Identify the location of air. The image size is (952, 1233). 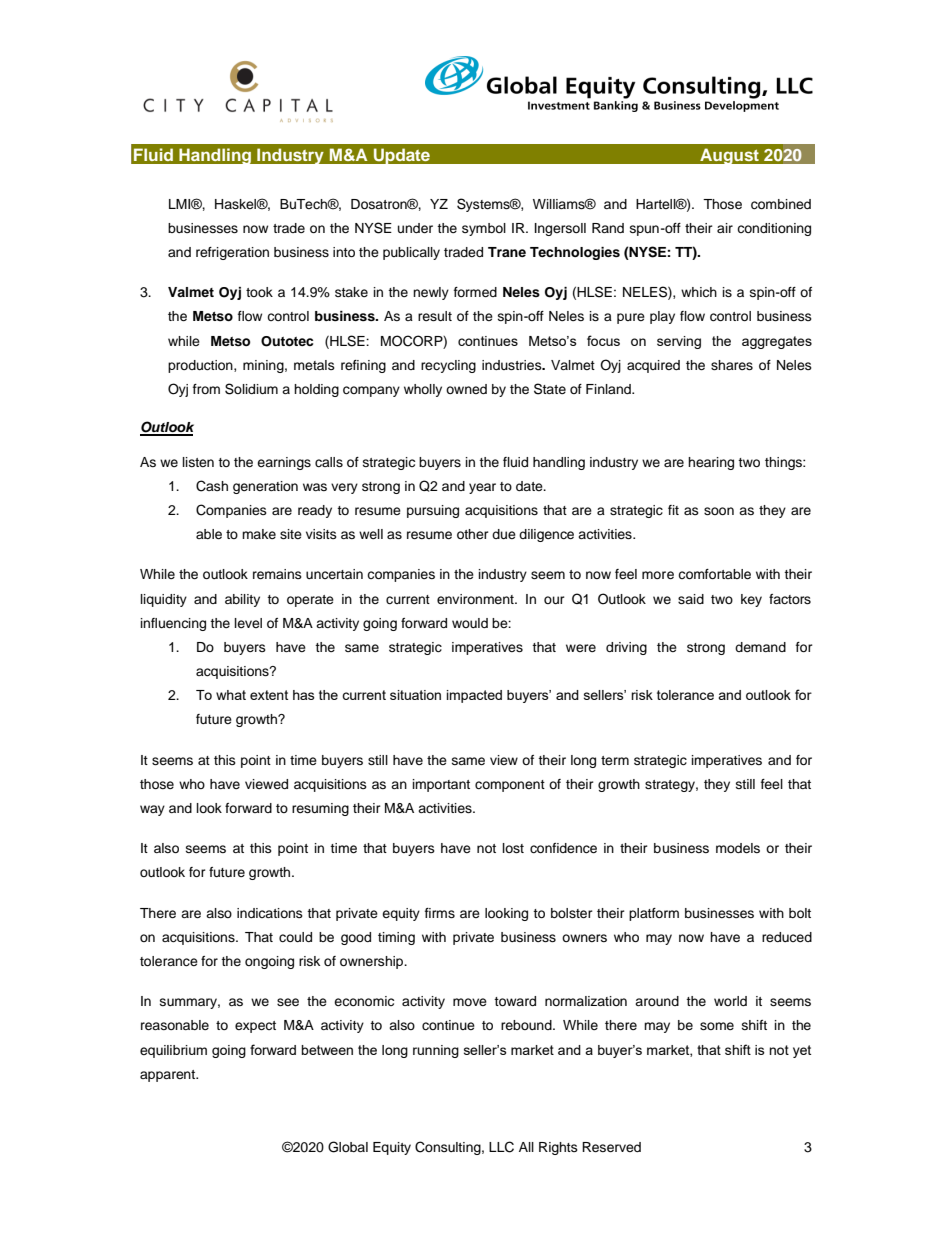
(725, 228).
